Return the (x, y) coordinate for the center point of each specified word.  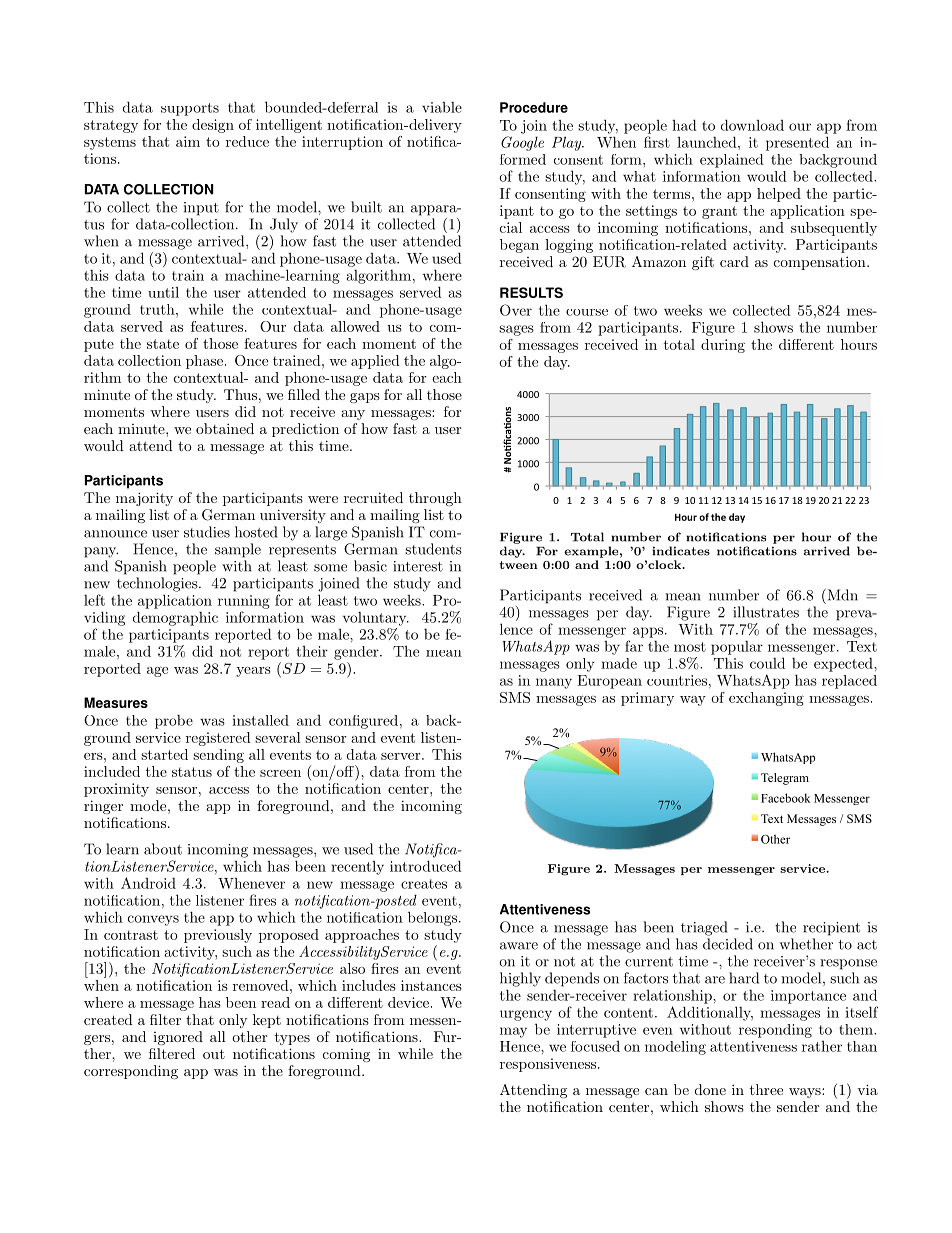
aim (188, 141)
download (752, 125)
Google (522, 143)
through (435, 499)
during (723, 346)
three (766, 1089)
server (401, 756)
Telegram (785, 779)
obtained (225, 428)
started (164, 754)
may (513, 1032)
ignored (178, 1038)
